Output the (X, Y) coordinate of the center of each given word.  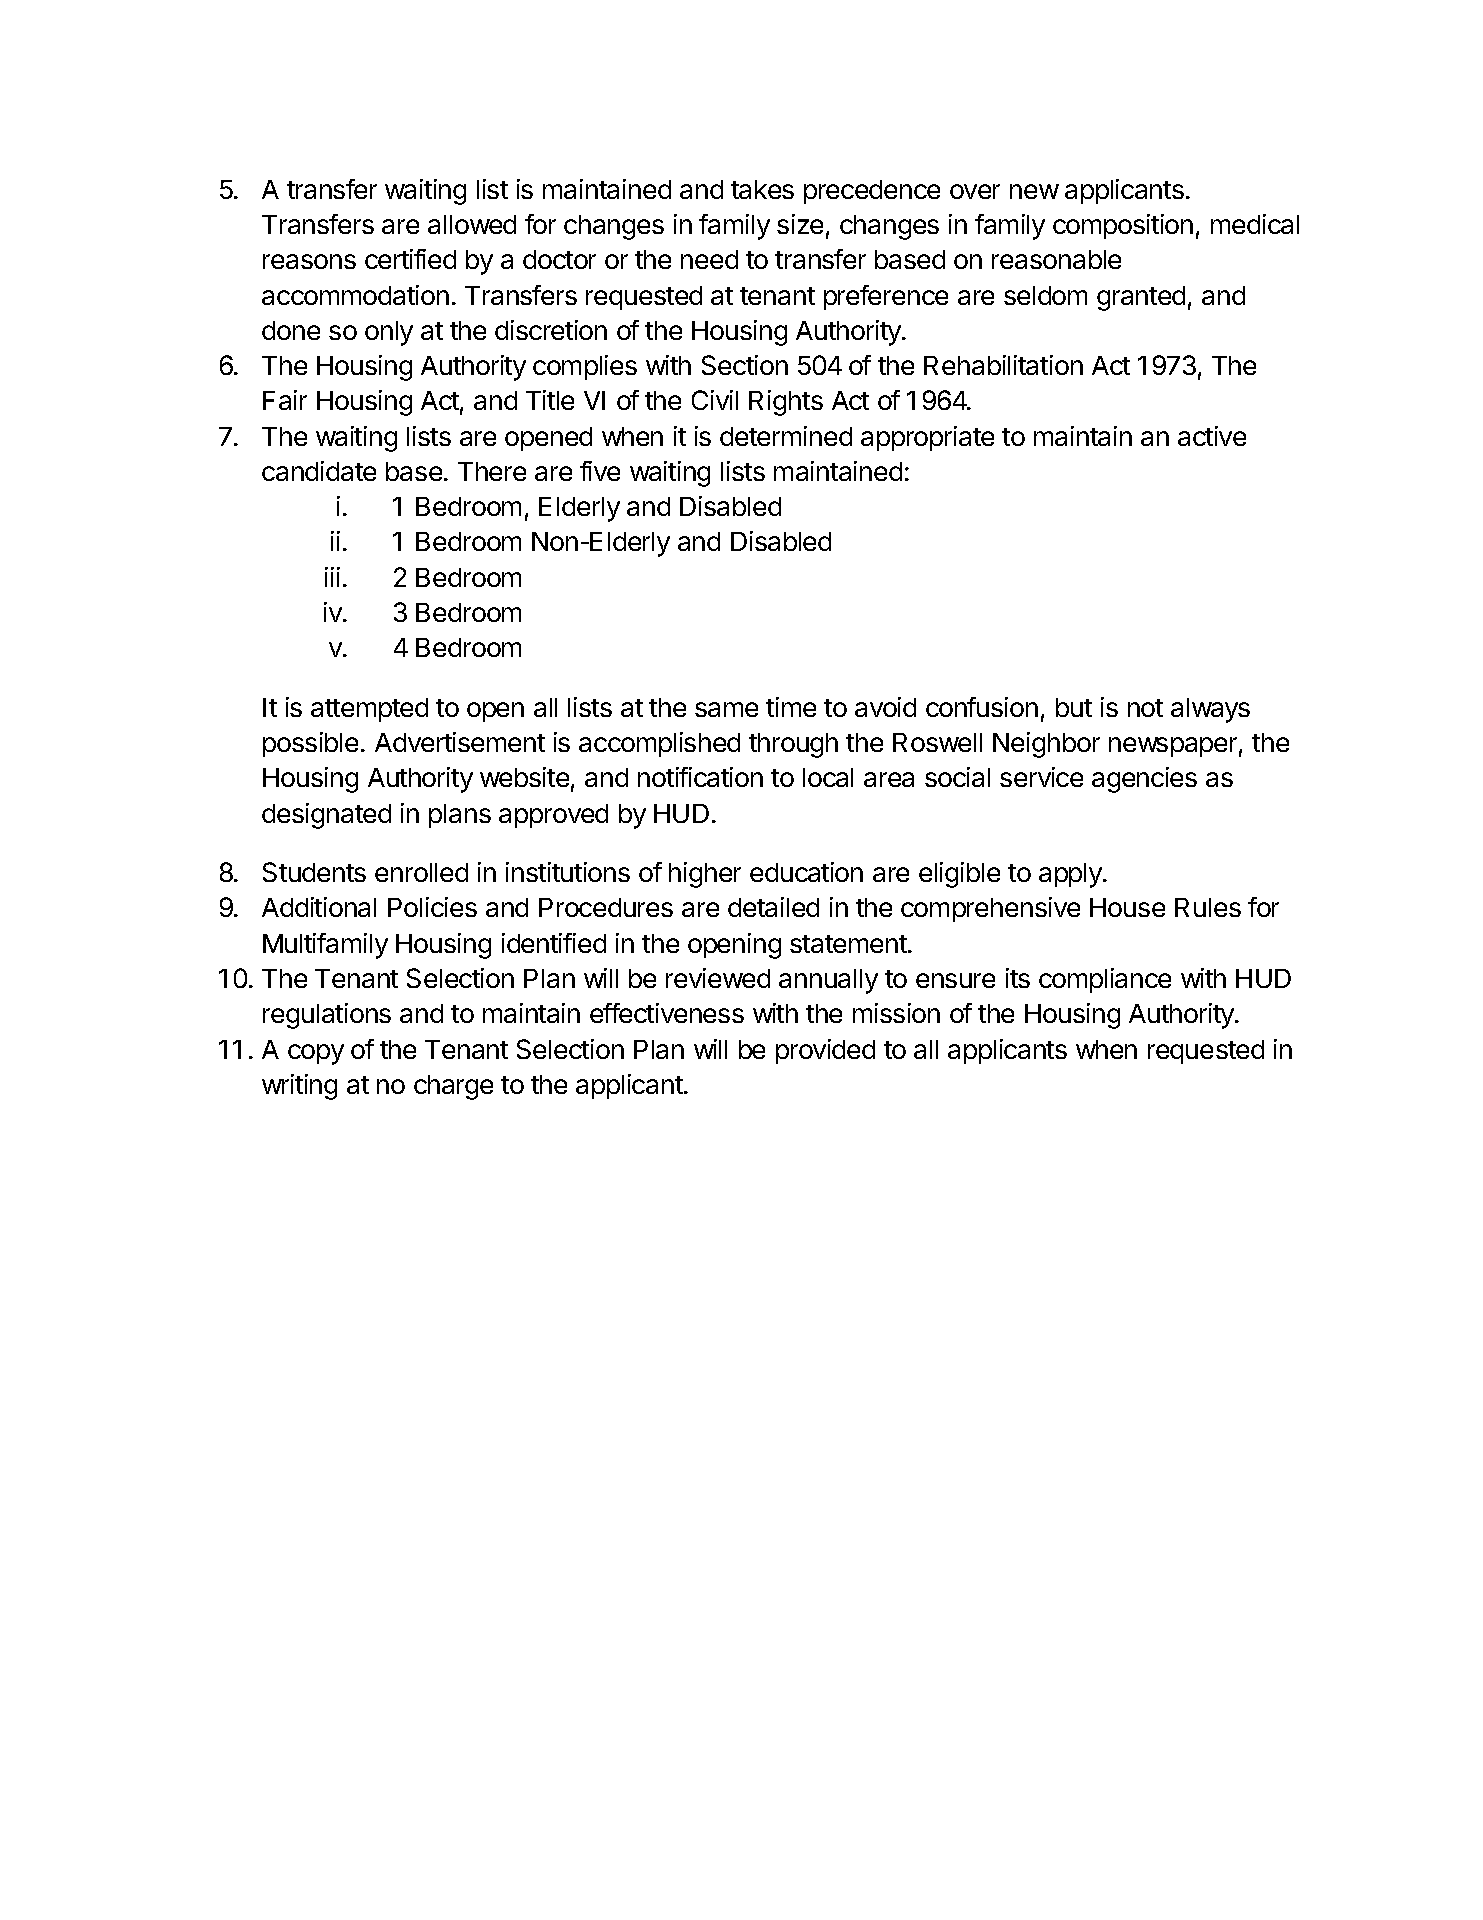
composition (1123, 226)
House (1127, 907)
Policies (432, 907)
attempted (369, 710)
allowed (472, 224)
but (1074, 707)
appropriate (927, 438)
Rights (786, 403)
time (791, 707)
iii (332, 577)
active (1212, 436)
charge (453, 1087)
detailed (773, 907)
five (600, 471)
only (389, 333)
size (800, 224)
